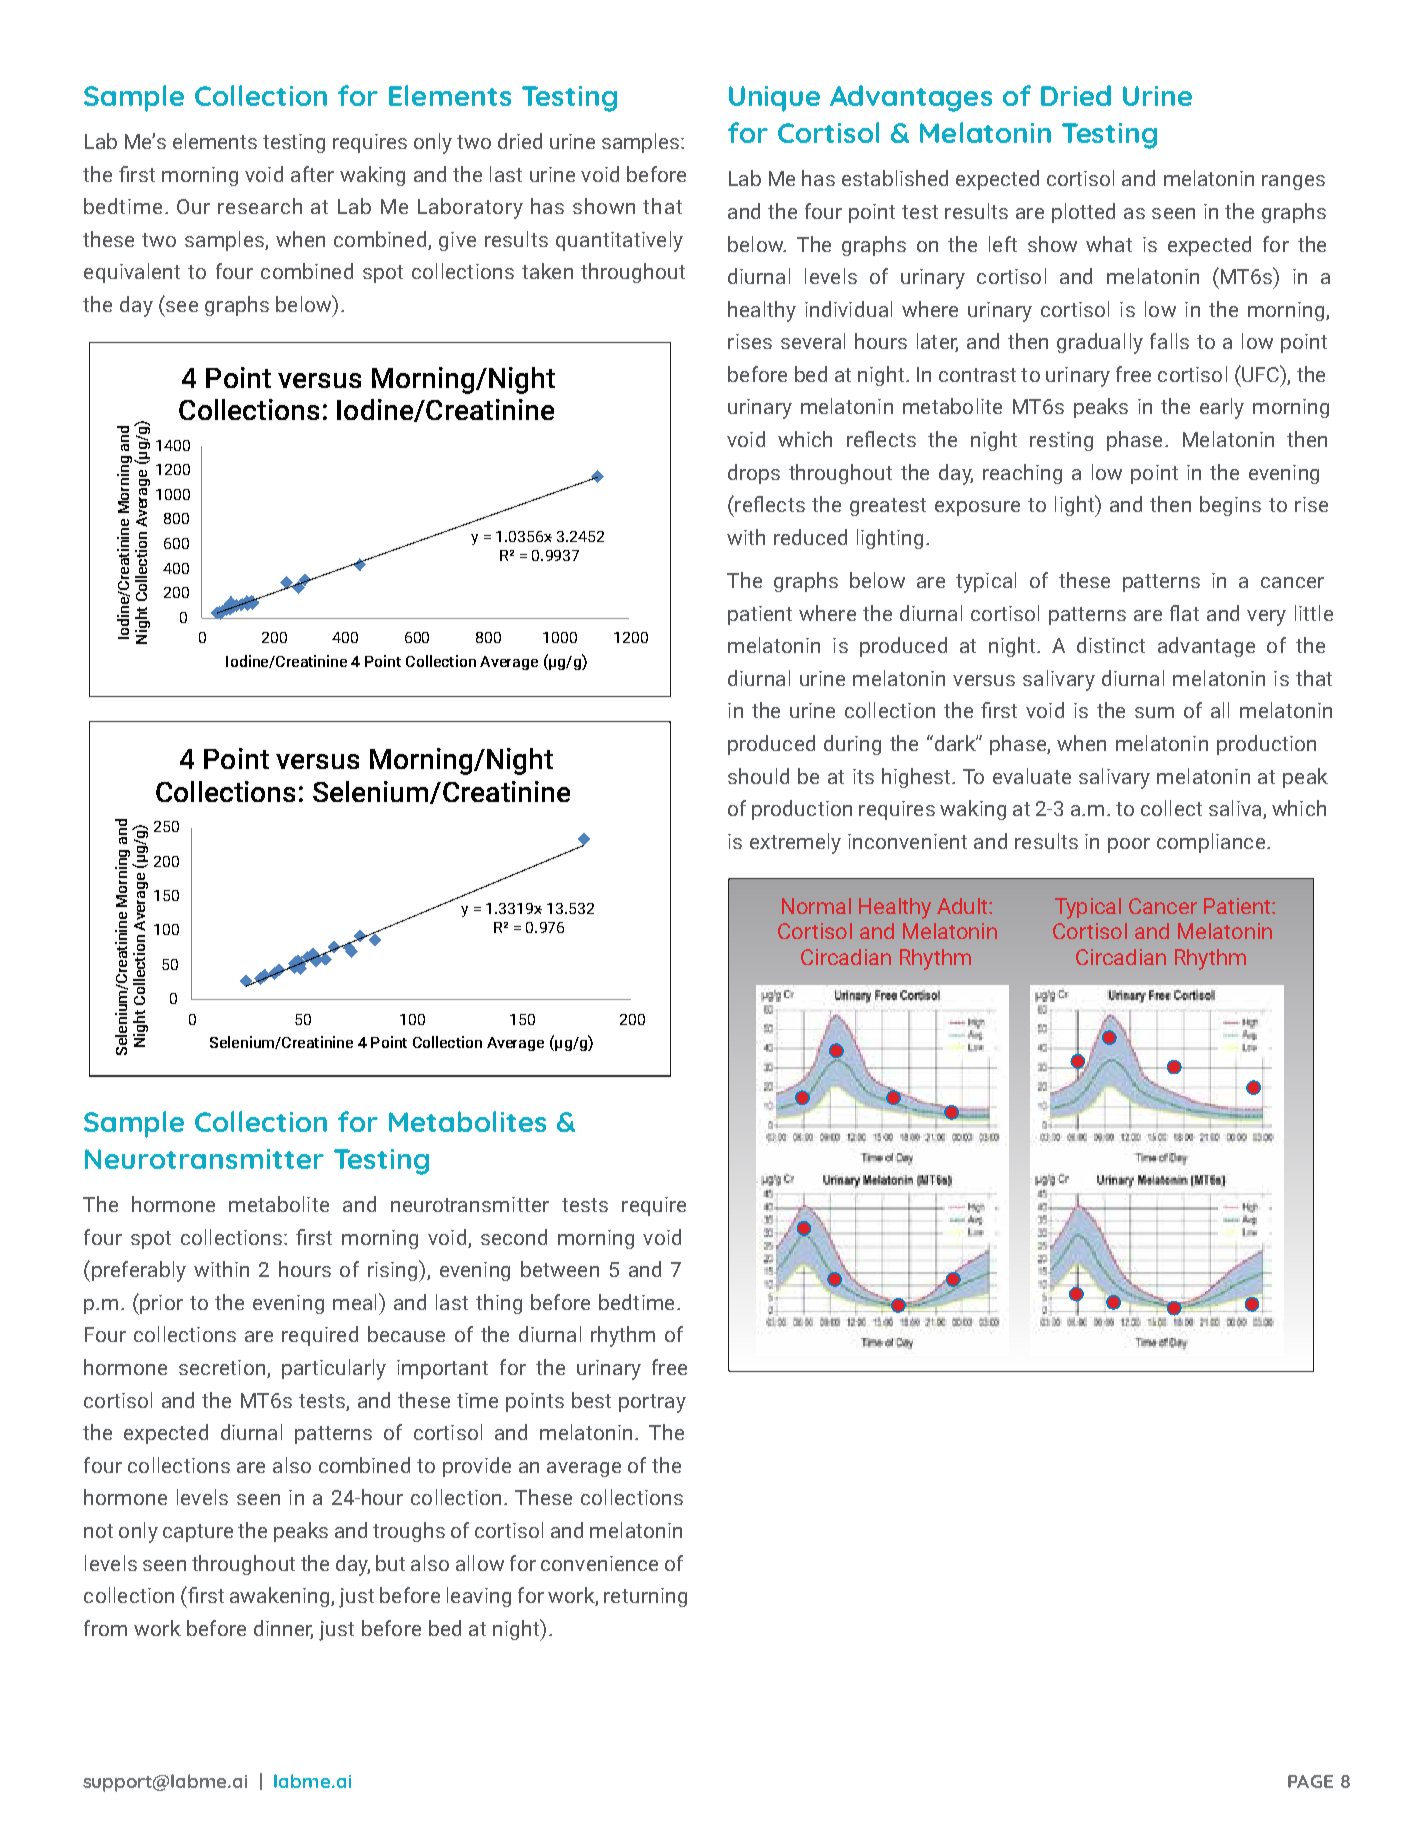  Describe the element at coordinates (758, 776) in the screenshot. I see `should` at that location.
